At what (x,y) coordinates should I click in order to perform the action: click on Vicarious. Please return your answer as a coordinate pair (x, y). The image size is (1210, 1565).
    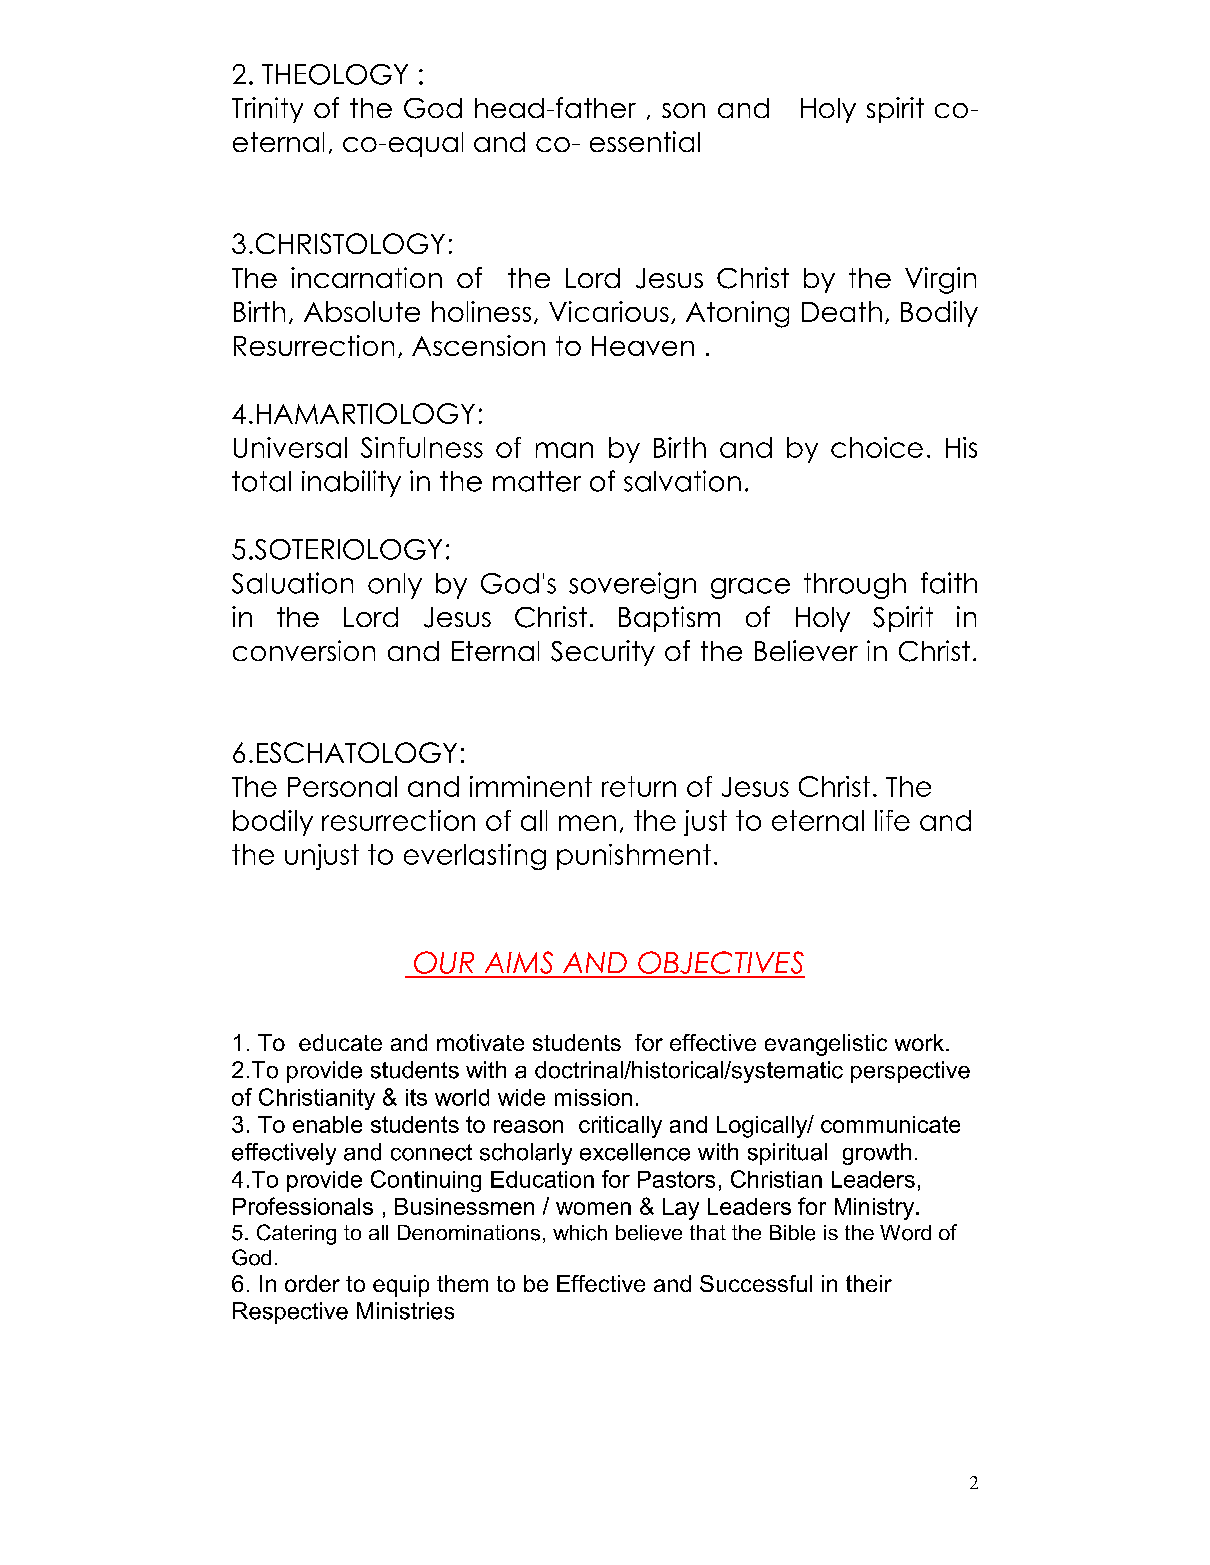
    Looking at the image, I should click on (609, 311).
